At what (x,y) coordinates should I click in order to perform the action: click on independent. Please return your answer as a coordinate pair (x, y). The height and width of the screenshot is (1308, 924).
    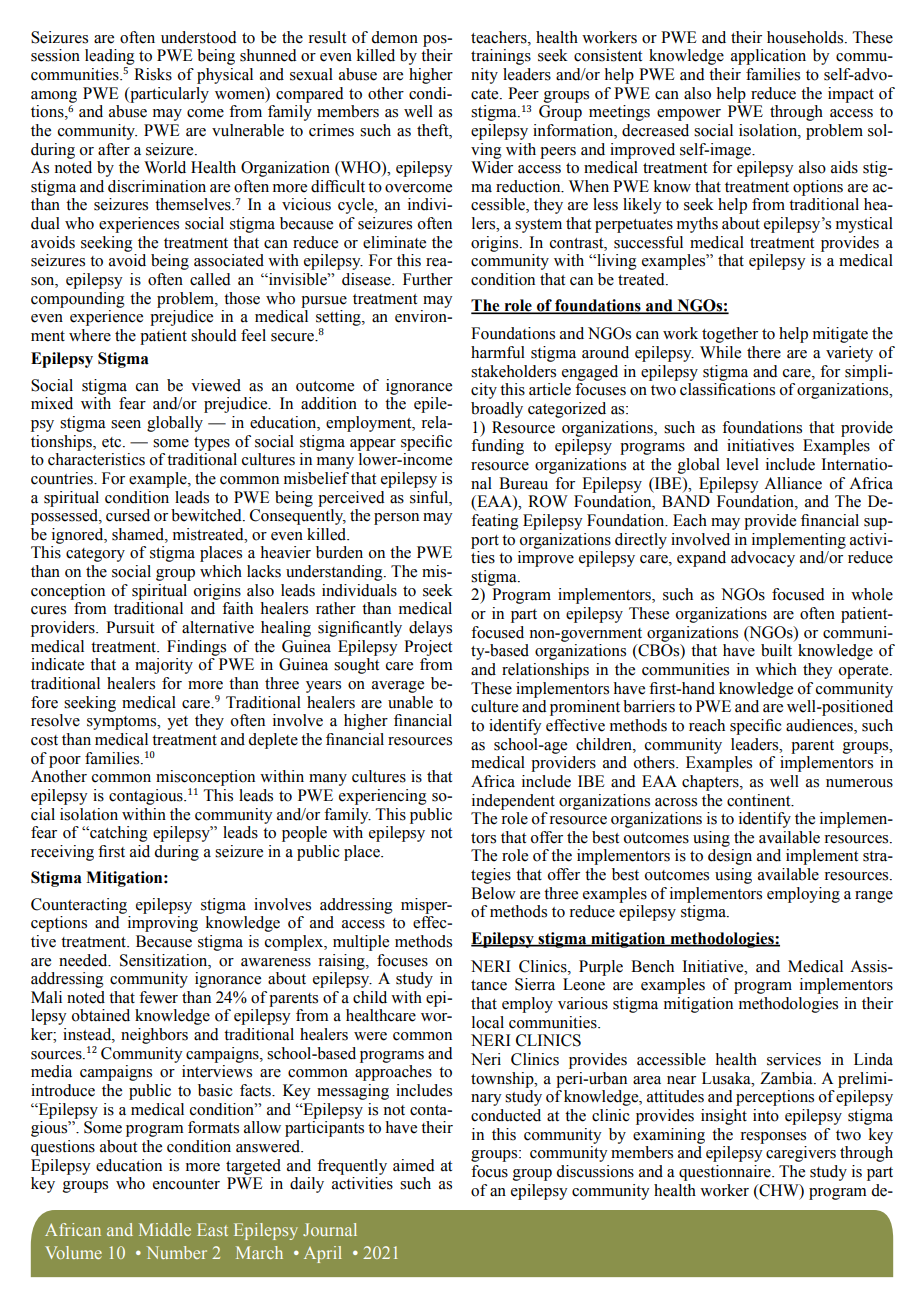
    Looking at the image, I should click on (513, 802).
